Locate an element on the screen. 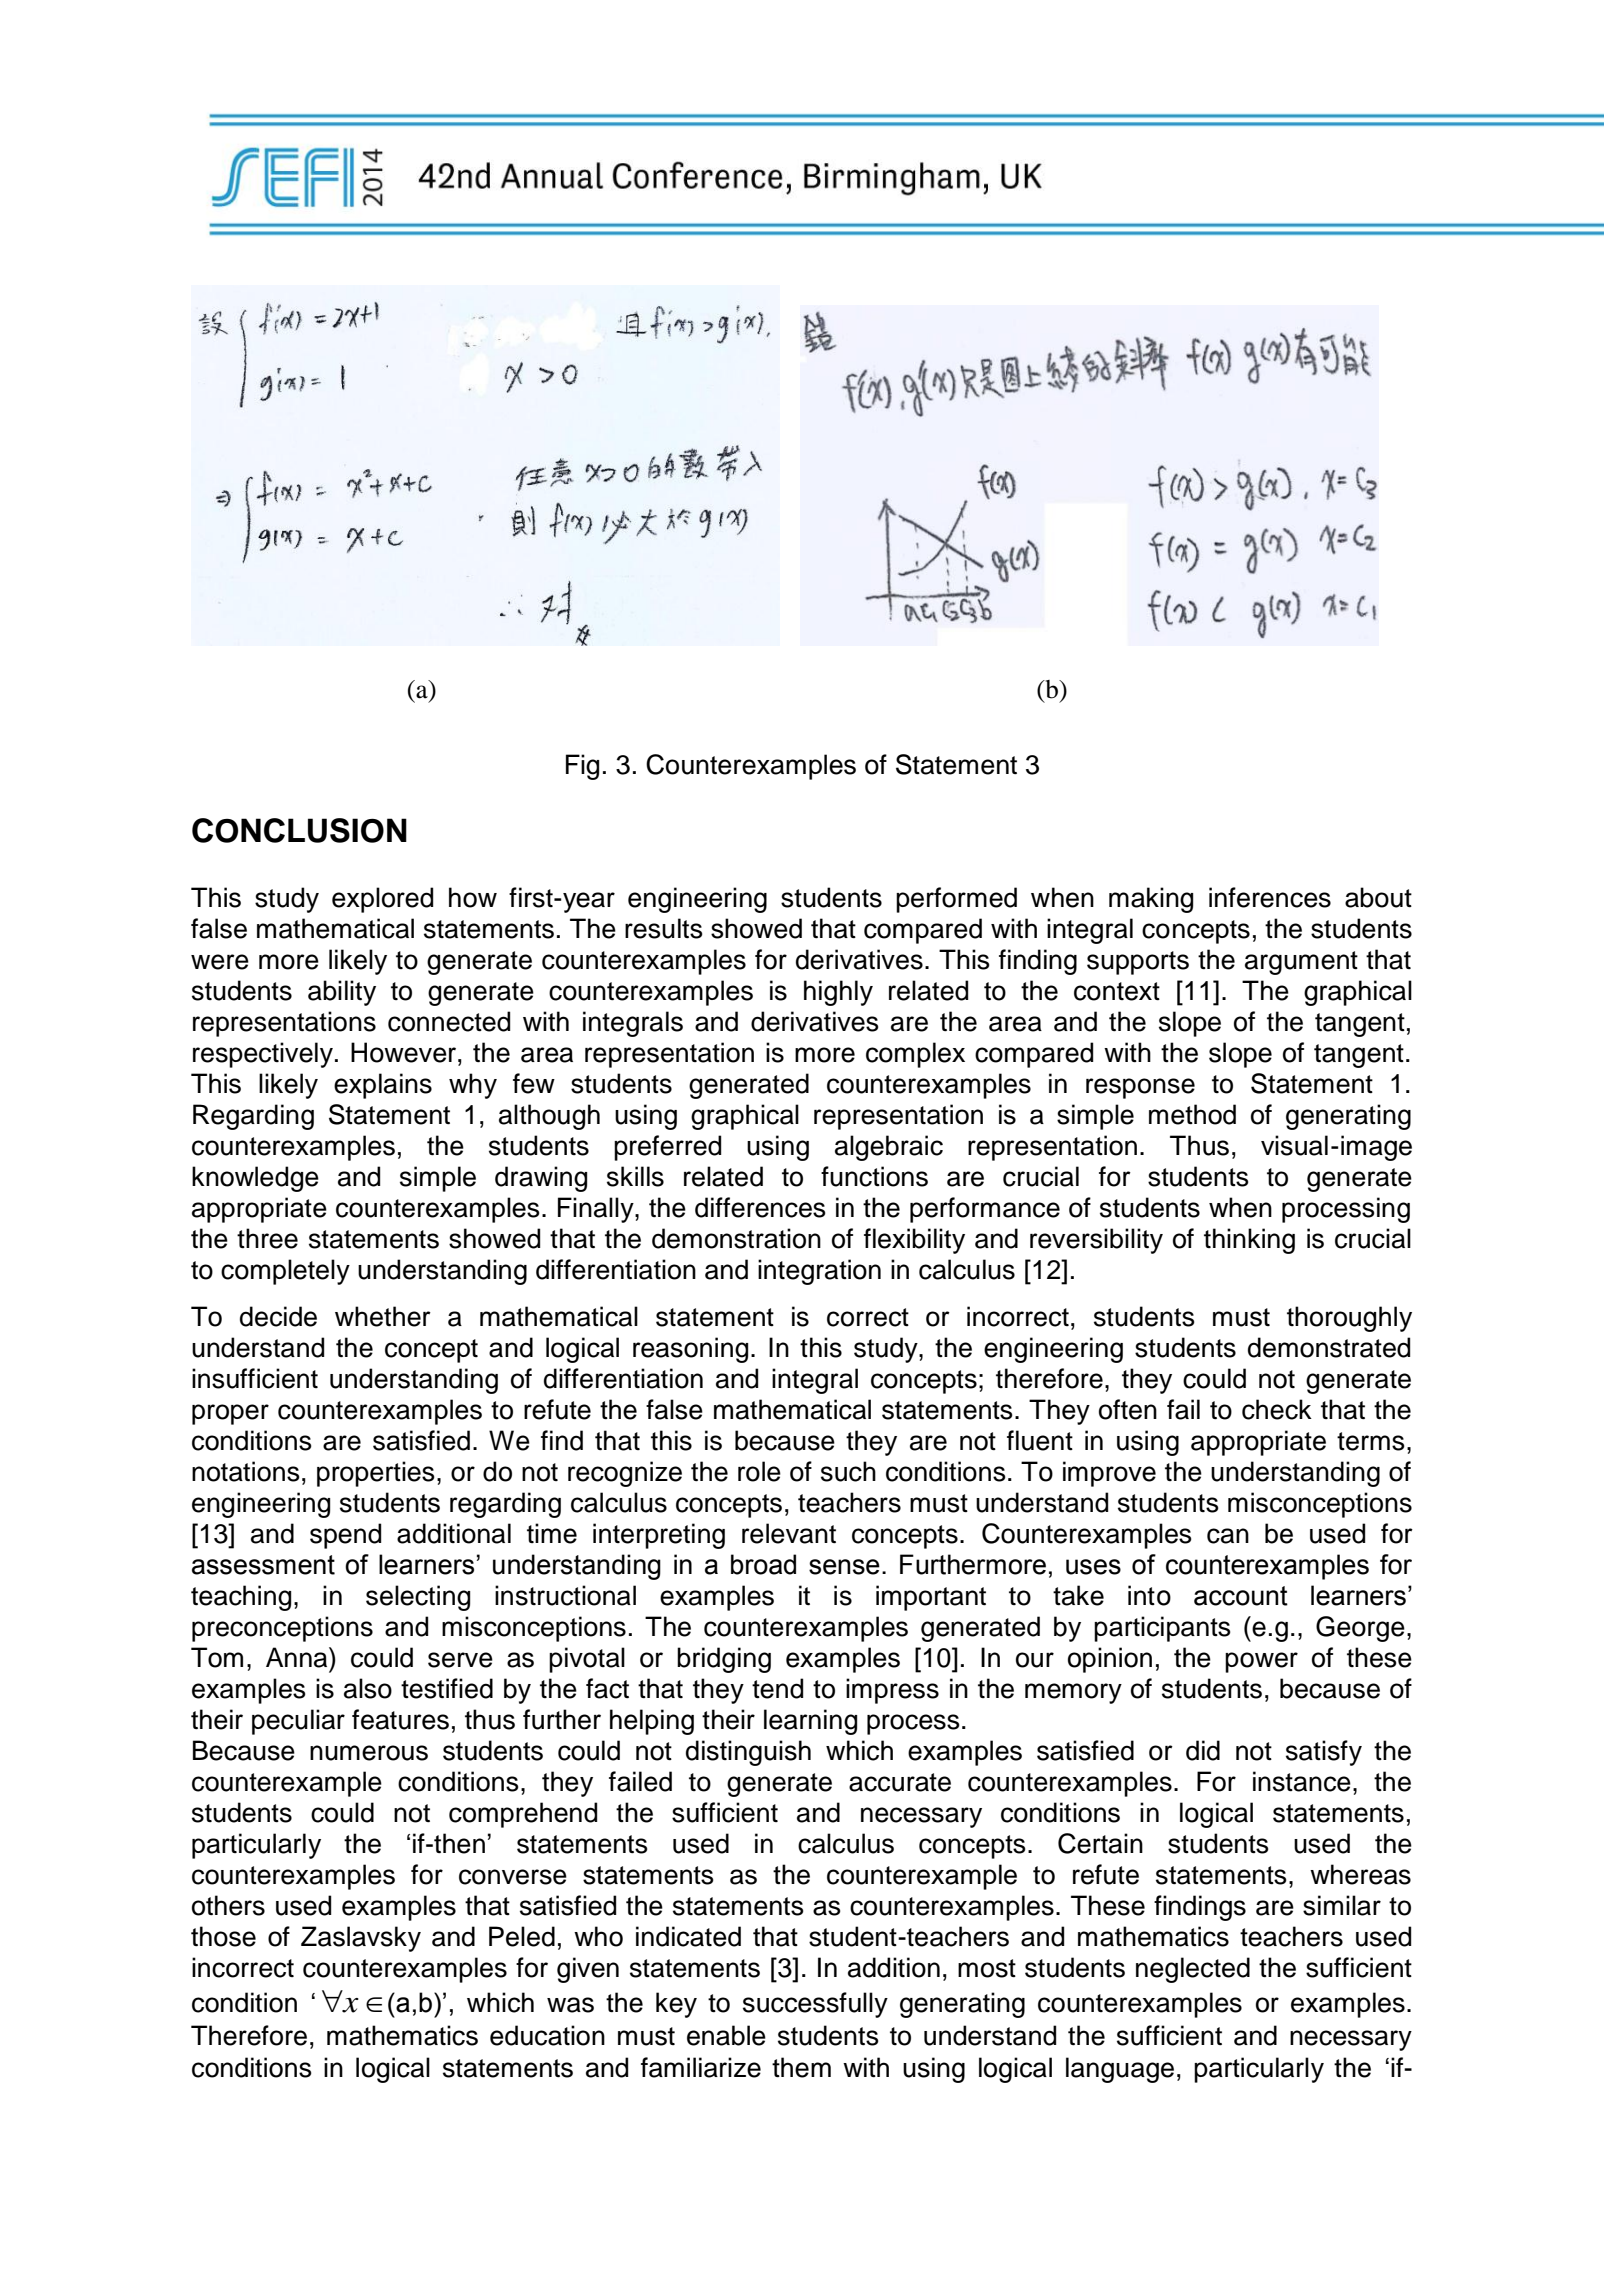  notations is located at coordinates (246, 1471).
